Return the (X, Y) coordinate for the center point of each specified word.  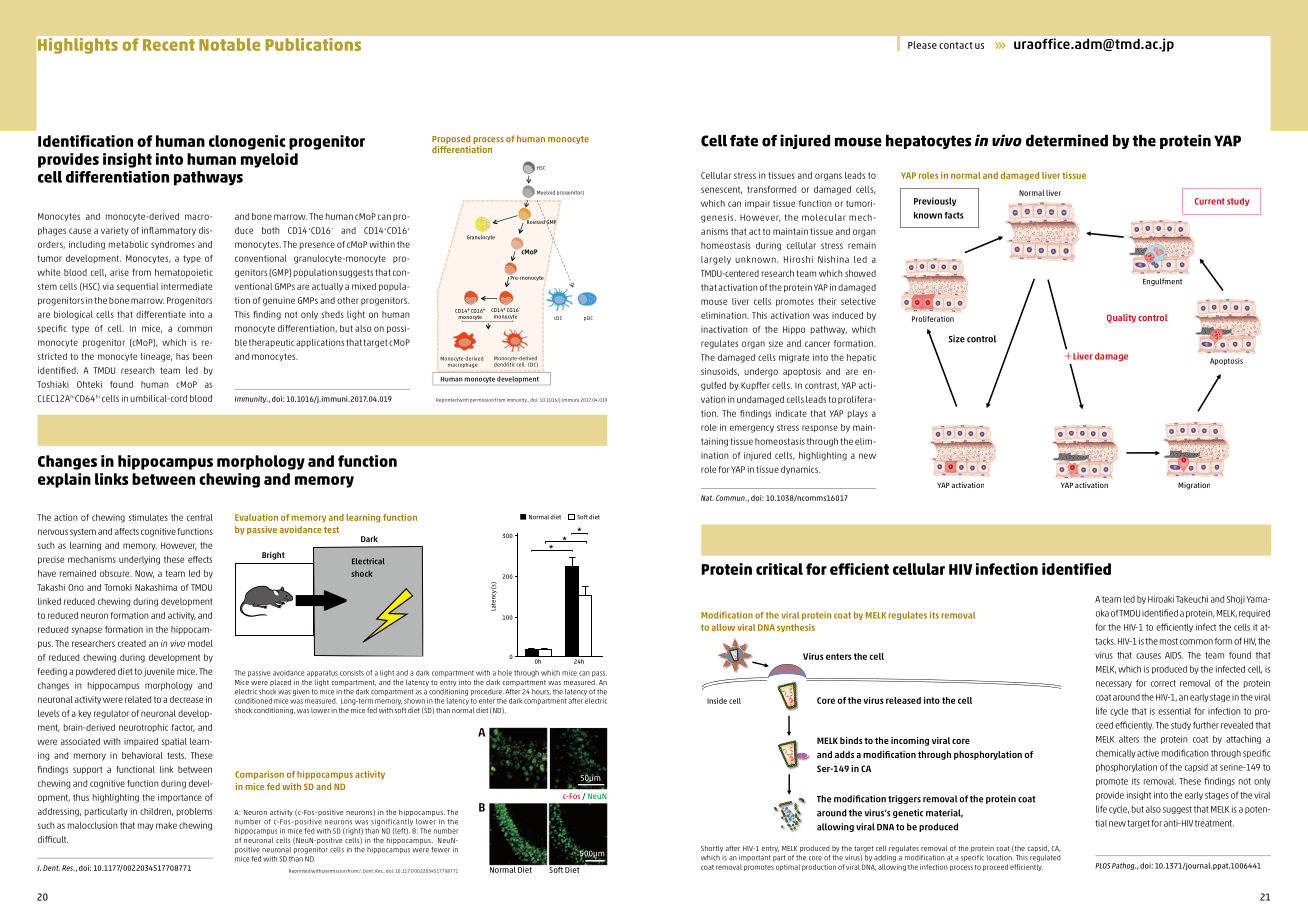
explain (64, 480)
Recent (169, 45)
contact (956, 45)
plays (858, 414)
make (166, 825)
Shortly (712, 849)
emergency (752, 429)
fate (744, 141)
